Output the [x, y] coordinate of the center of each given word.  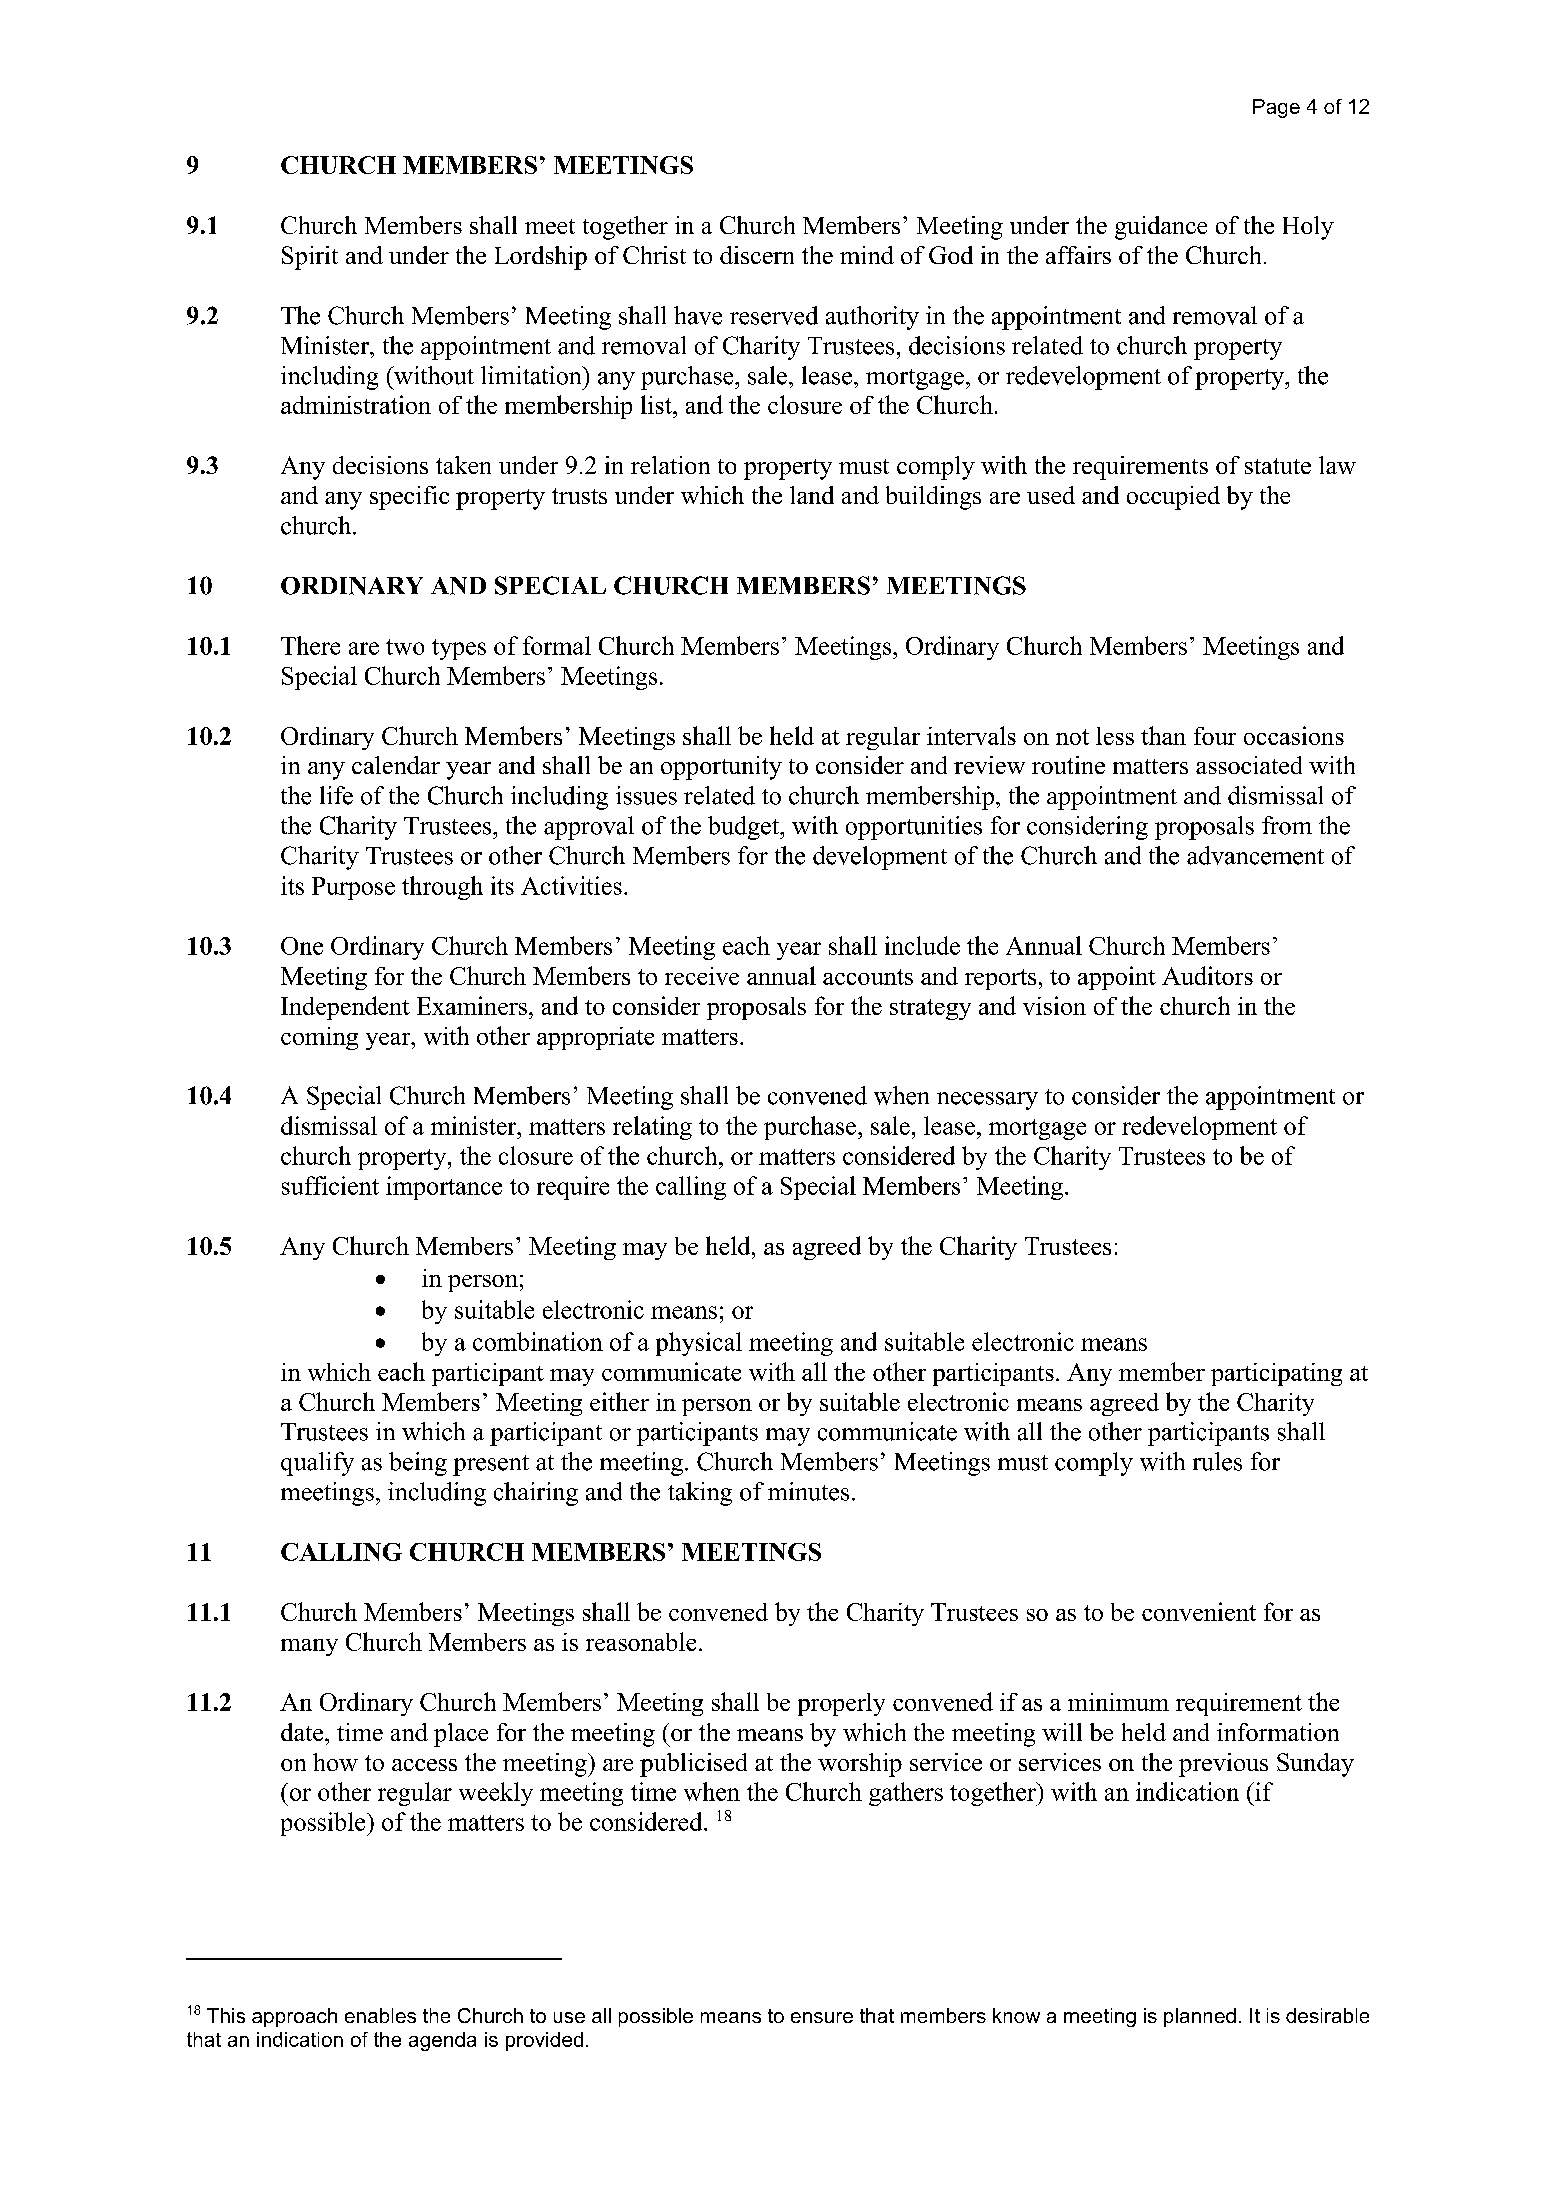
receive [702, 976]
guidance [1161, 228]
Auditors [1207, 975]
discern [757, 255]
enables [380, 2015]
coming [319, 1038]
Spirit [310, 258]
